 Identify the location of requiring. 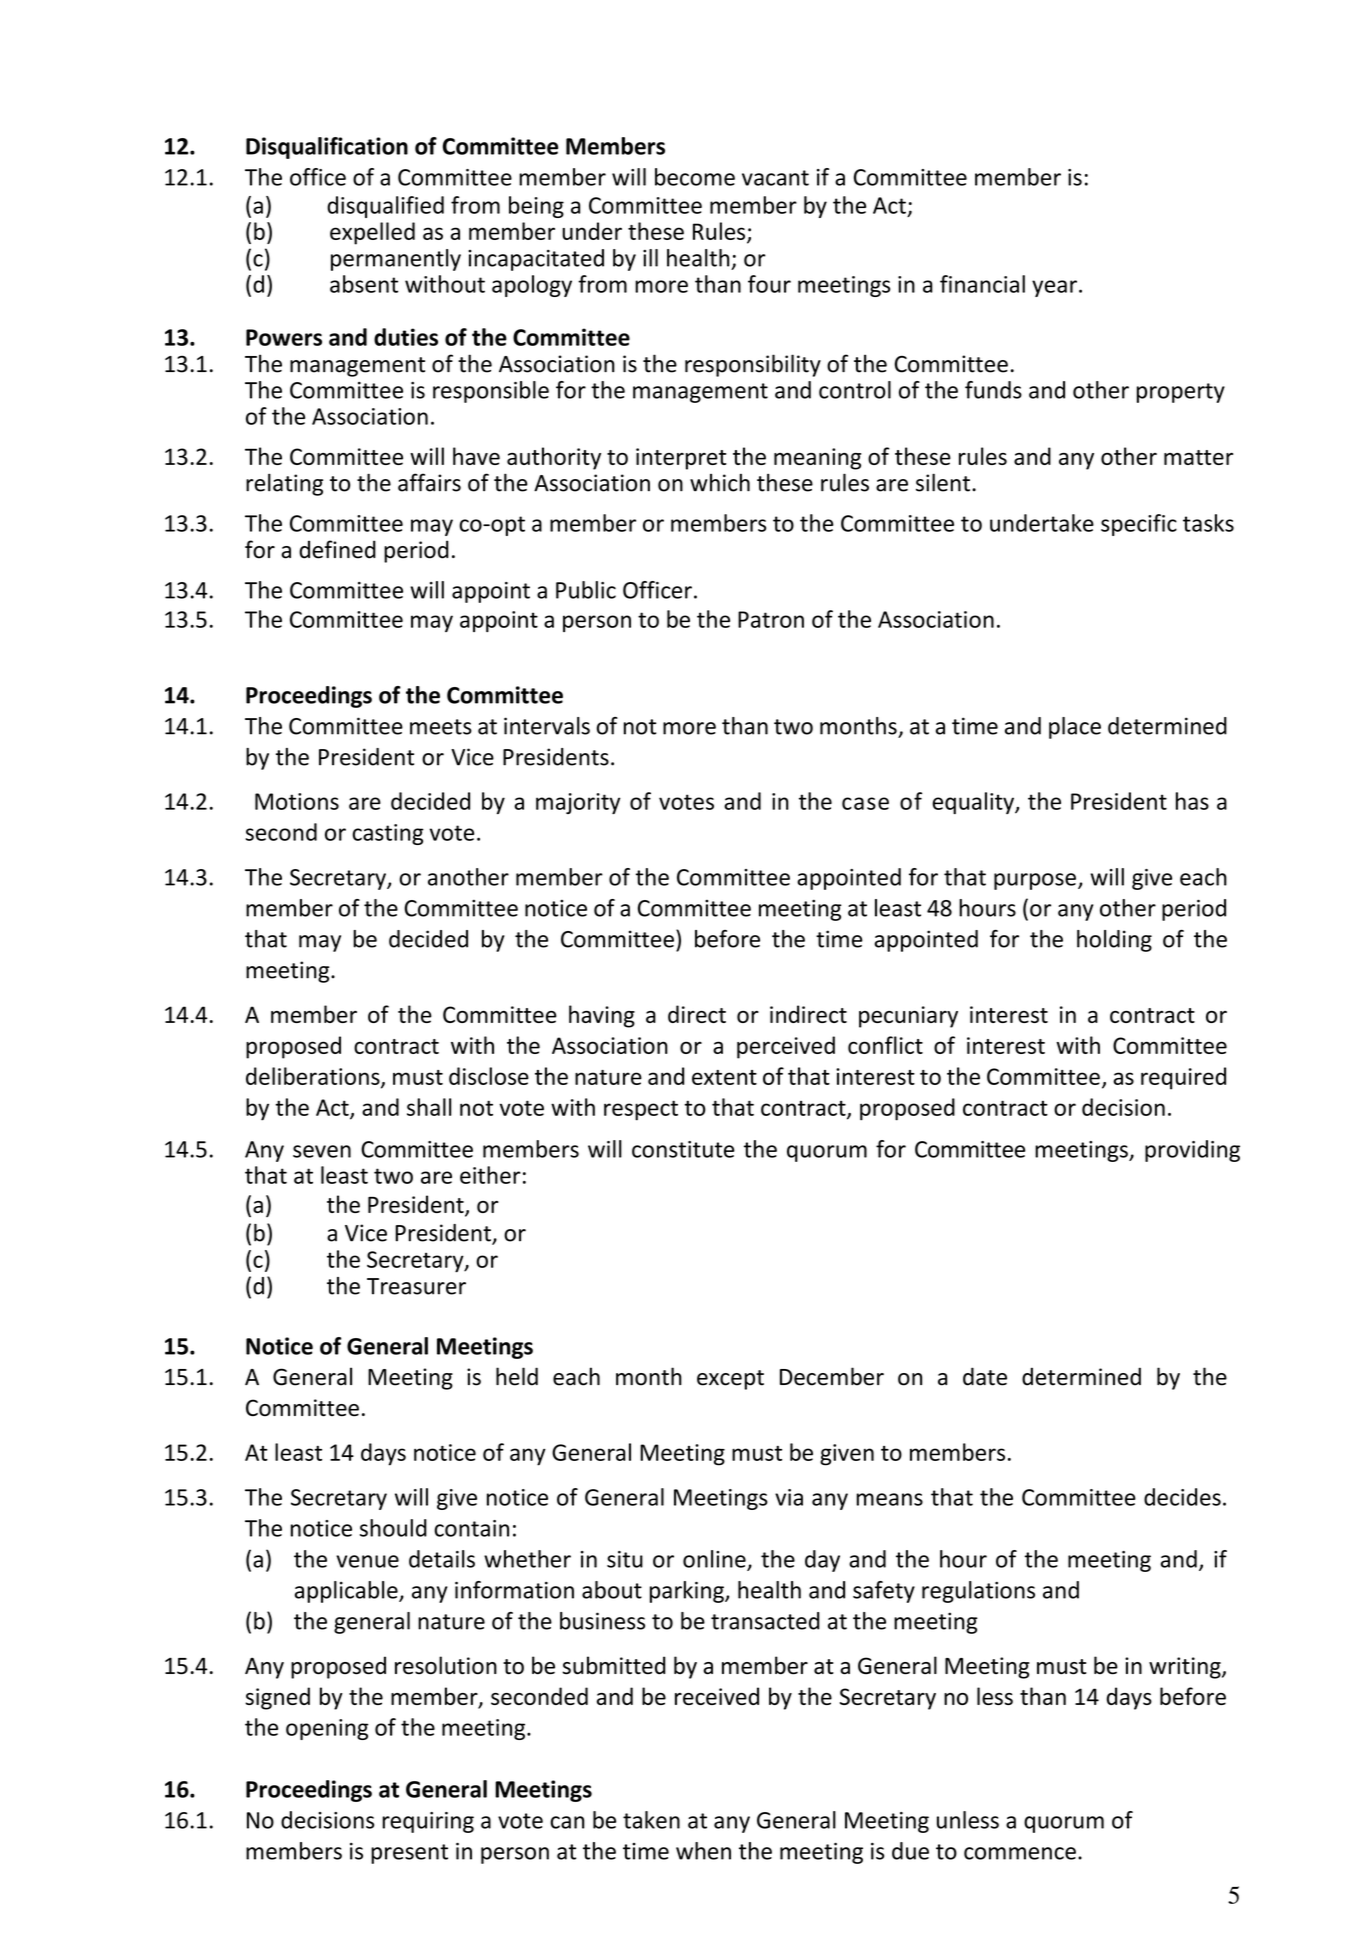
(428, 1822).
